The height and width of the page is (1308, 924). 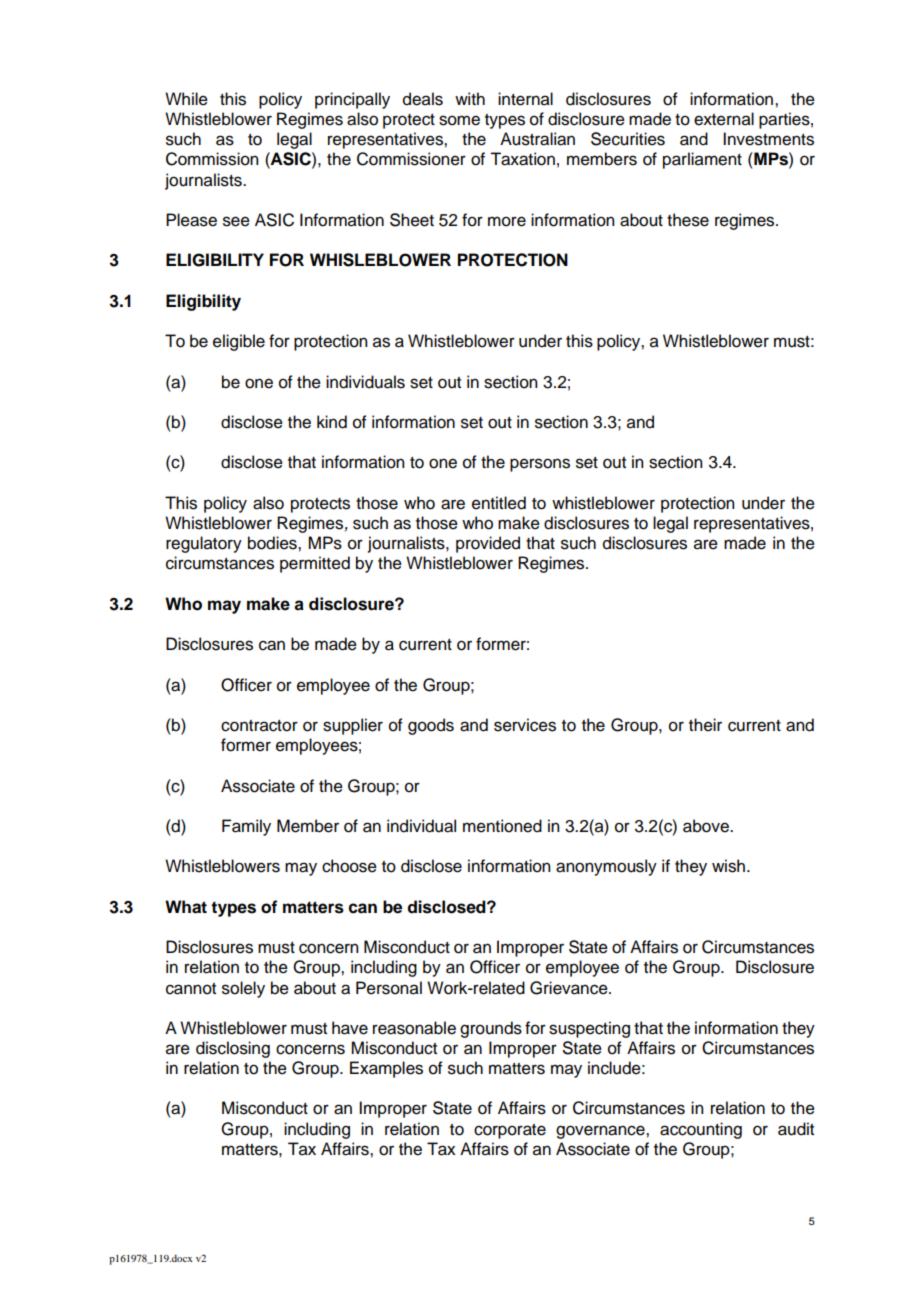 What do you see at coordinates (459, 120) in the page?
I see `some` at bounding box center [459, 120].
